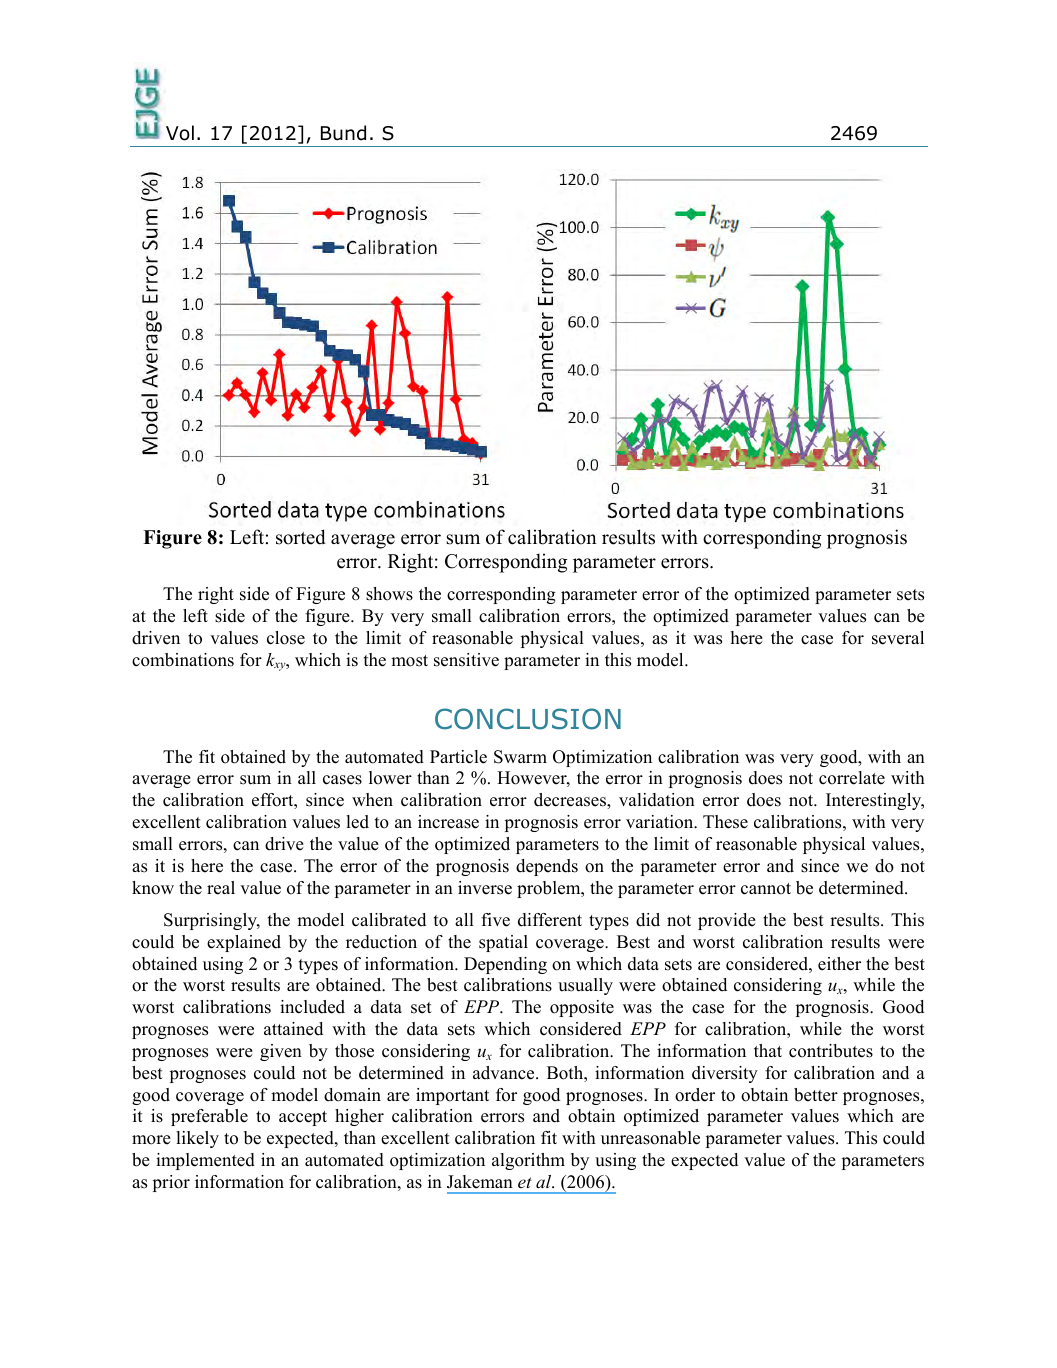  I want to click on implemented, so click(205, 1161).
